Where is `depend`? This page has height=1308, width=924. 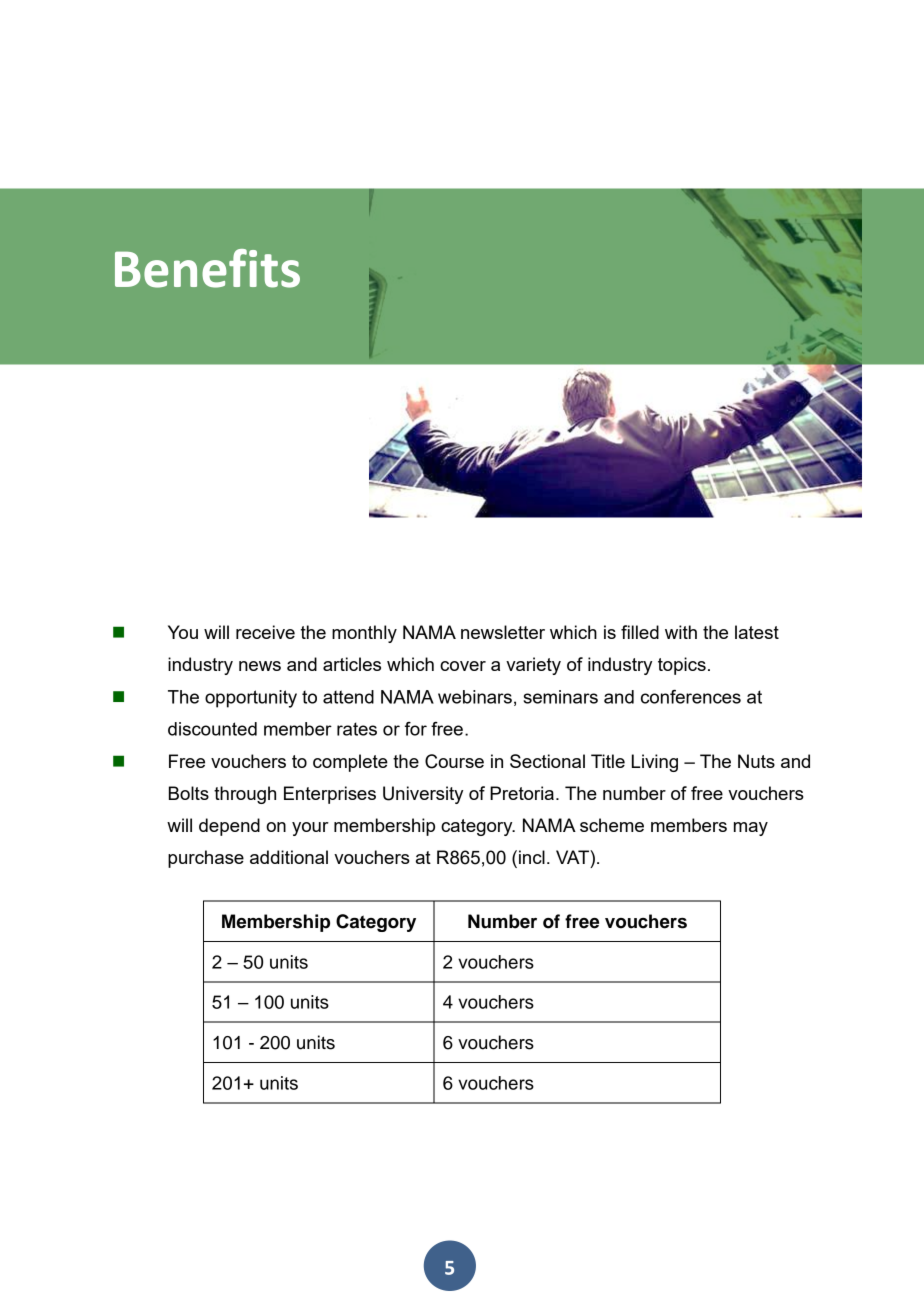
depend is located at coordinates (229, 827).
